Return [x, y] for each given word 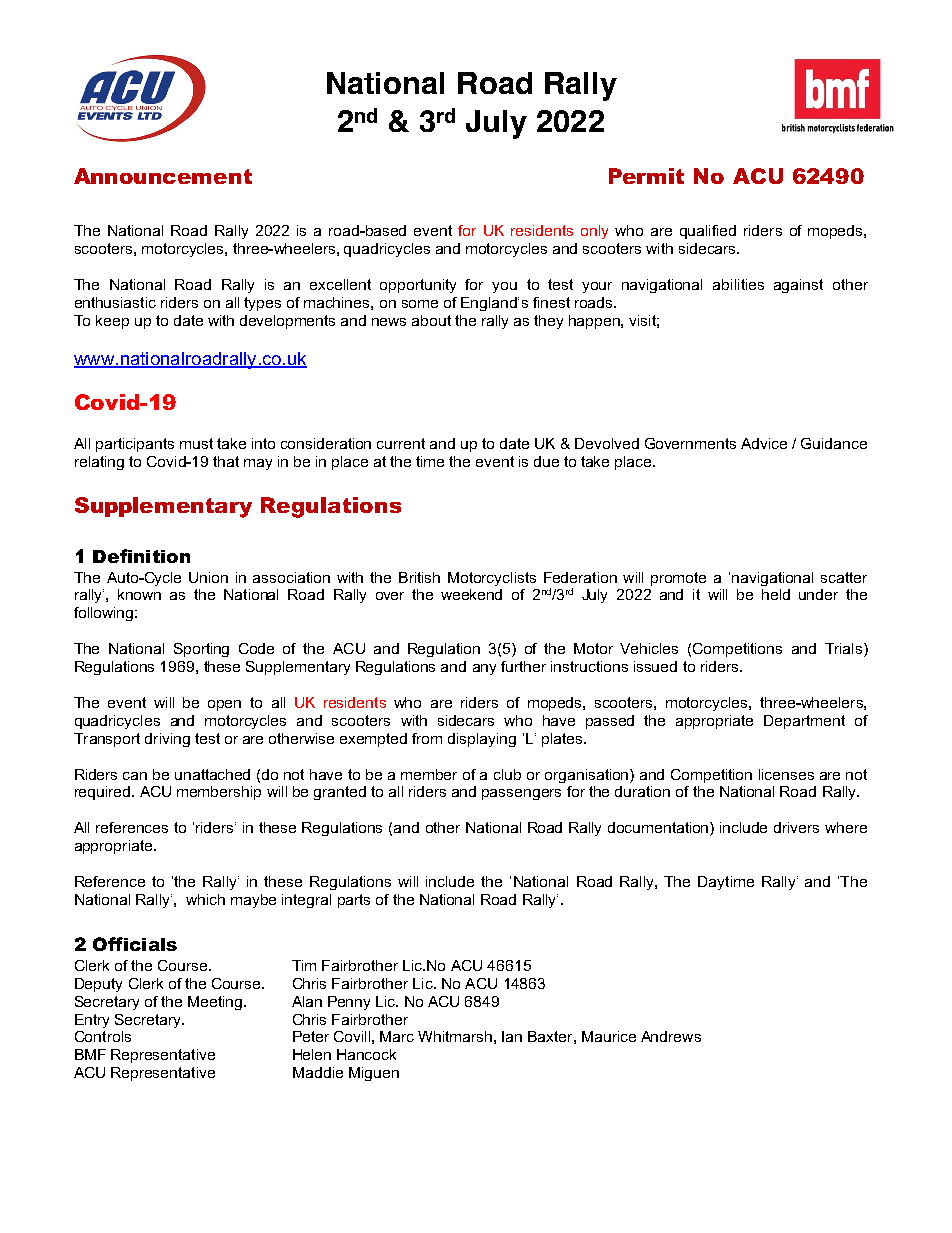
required [102, 793]
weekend [471, 594]
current [401, 443]
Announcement [163, 176]
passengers [521, 794]
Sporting [201, 650]
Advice [764, 443]
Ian [512, 1036]
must [196, 443]
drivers [796, 827]
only [594, 232]
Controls [103, 1036]
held [776, 594]
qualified [708, 232]
